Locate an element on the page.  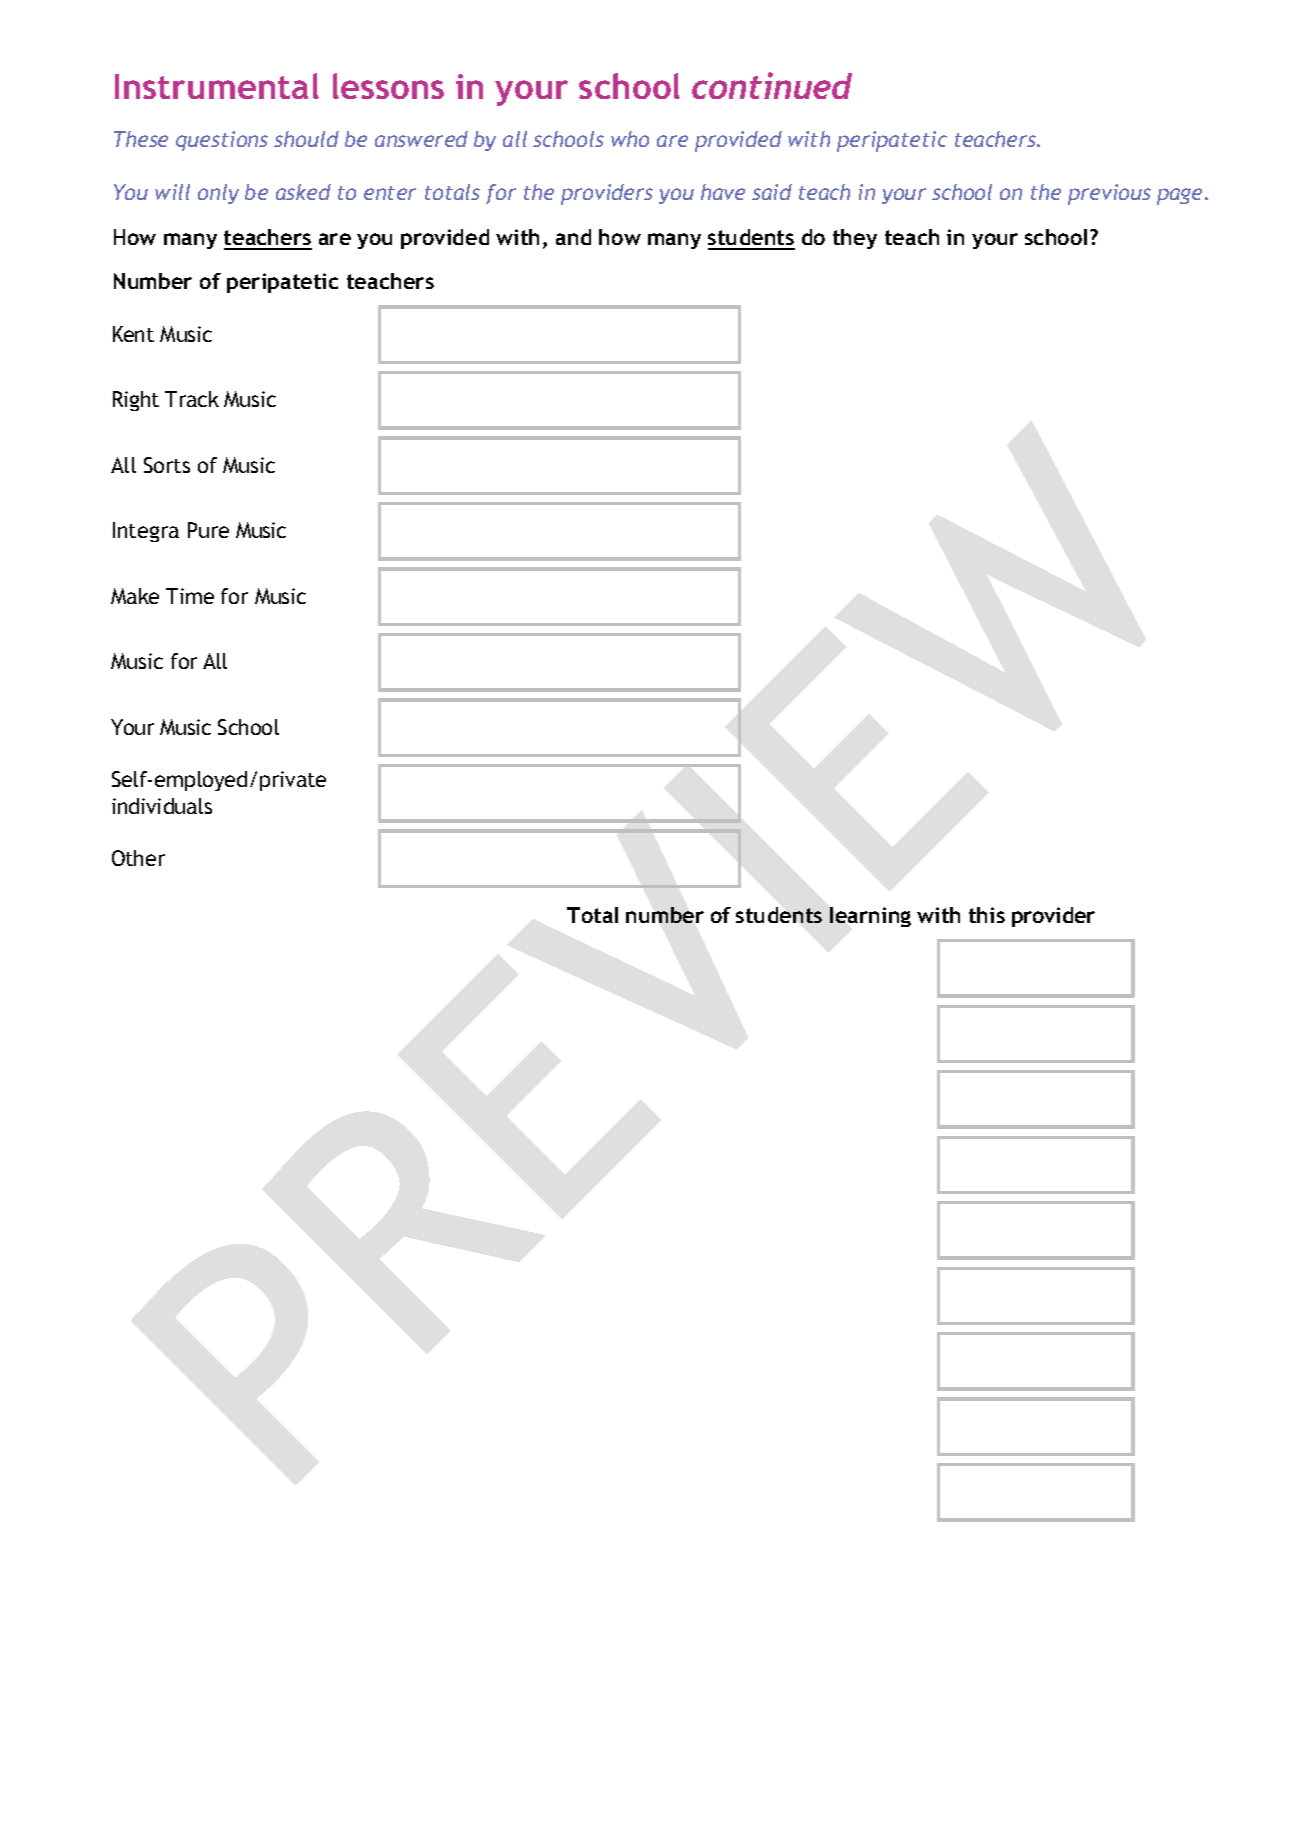
they is located at coordinates (855, 239).
